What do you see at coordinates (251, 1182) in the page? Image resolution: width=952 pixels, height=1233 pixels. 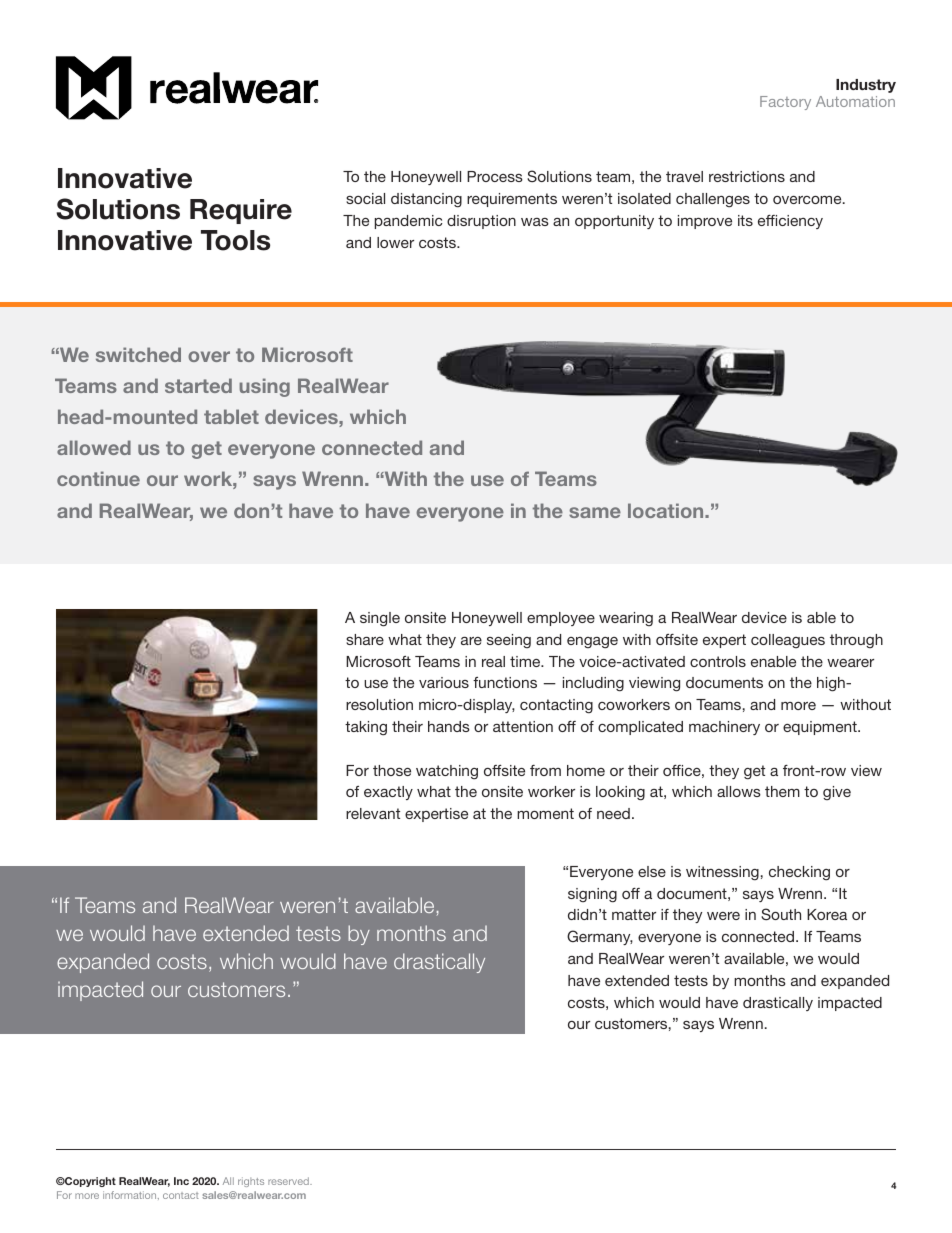 I see `rights` at bounding box center [251, 1182].
